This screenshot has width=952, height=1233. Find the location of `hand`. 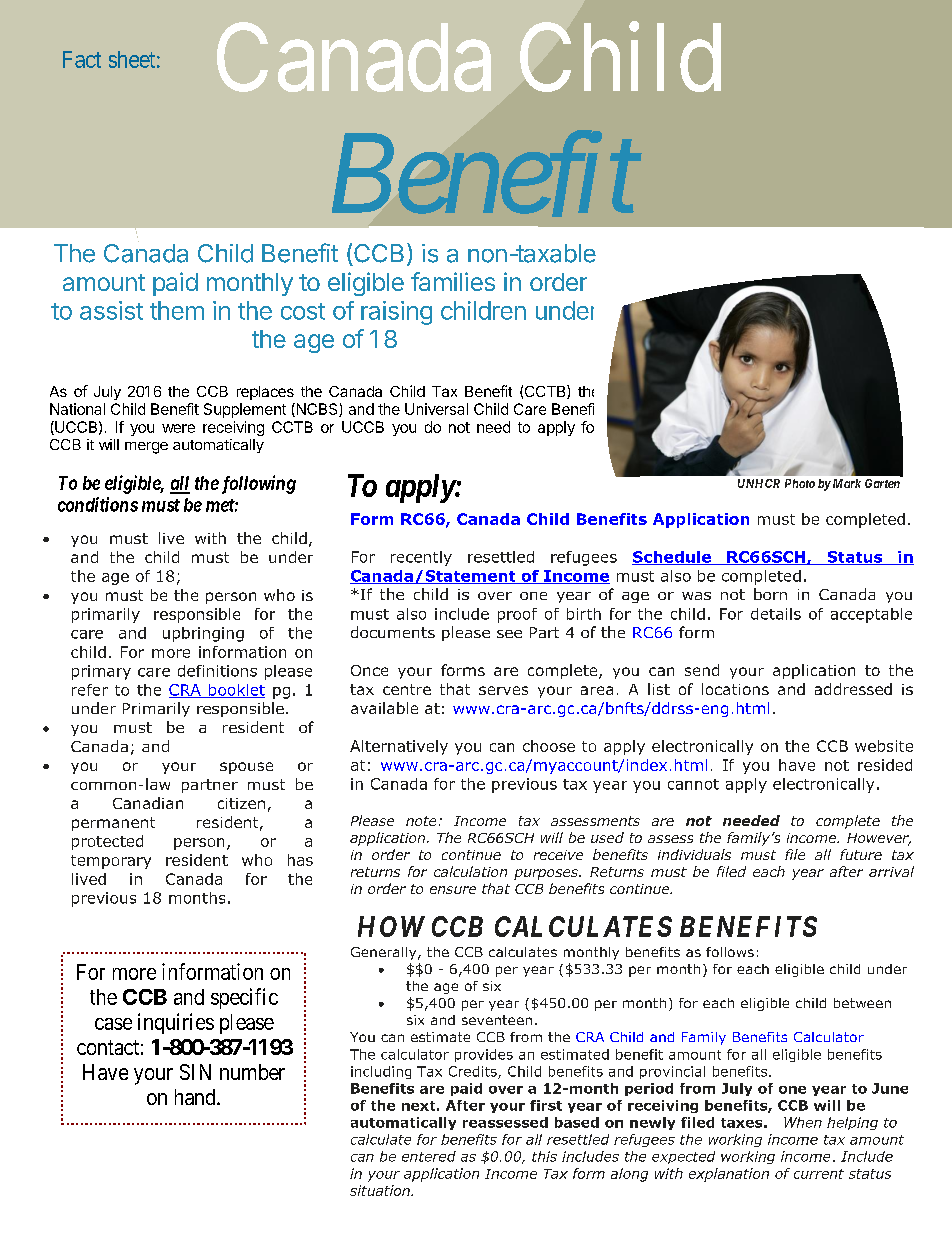

hand is located at coordinates (196, 1097).
